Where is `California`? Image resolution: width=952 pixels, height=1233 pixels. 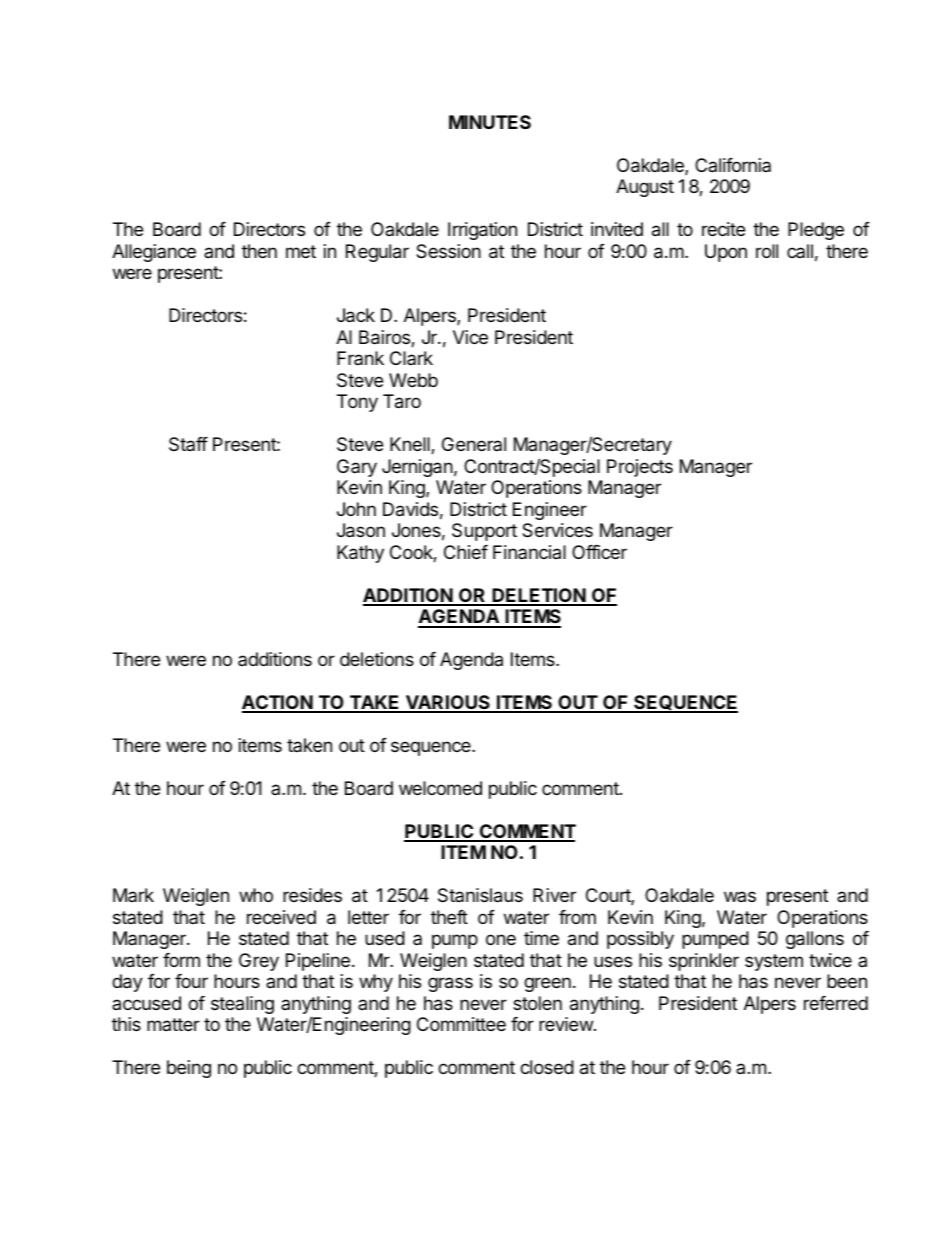
California is located at coordinates (733, 165).
